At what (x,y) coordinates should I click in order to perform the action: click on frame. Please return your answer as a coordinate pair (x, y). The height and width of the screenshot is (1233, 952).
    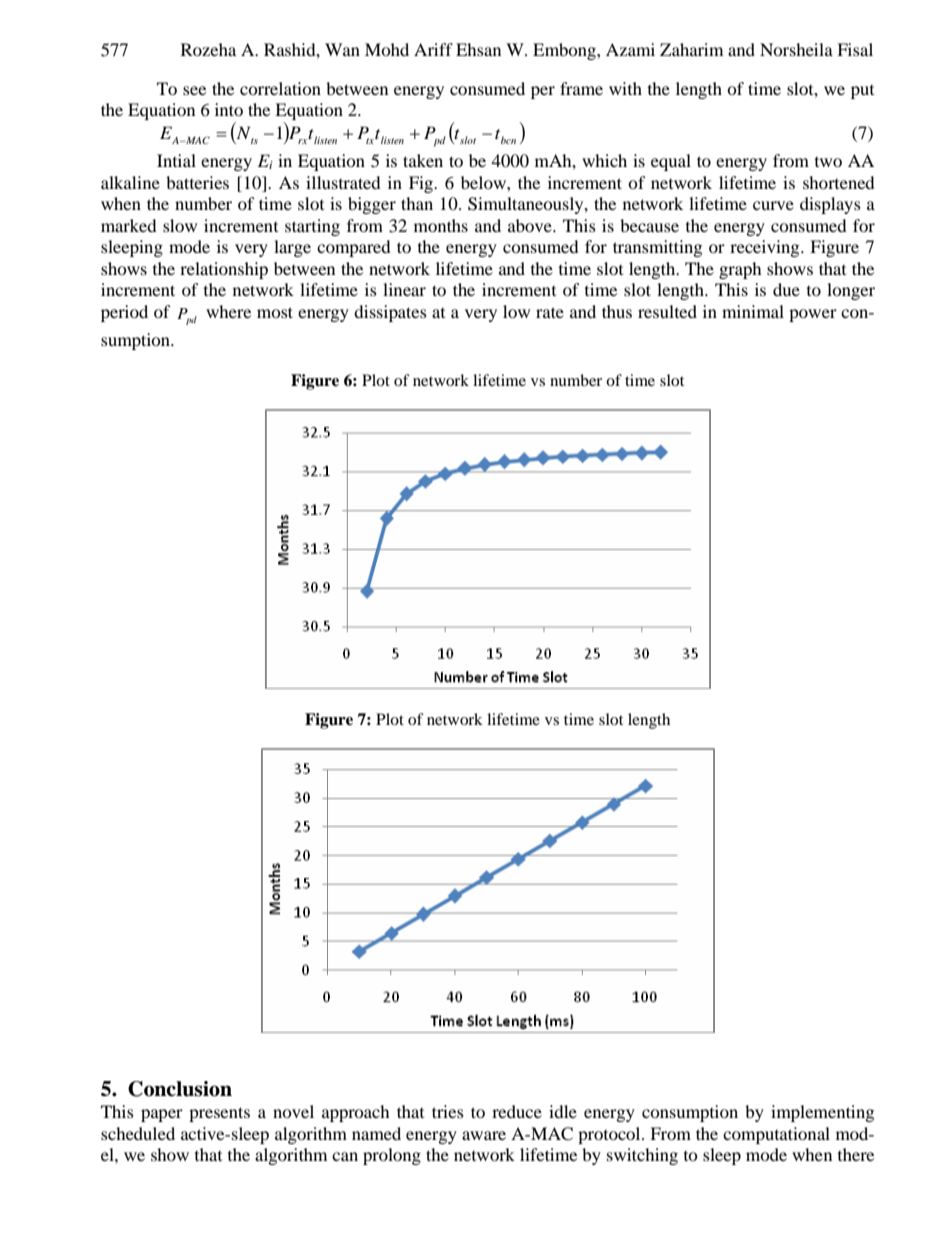
    Looking at the image, I should click on (581, 88).
